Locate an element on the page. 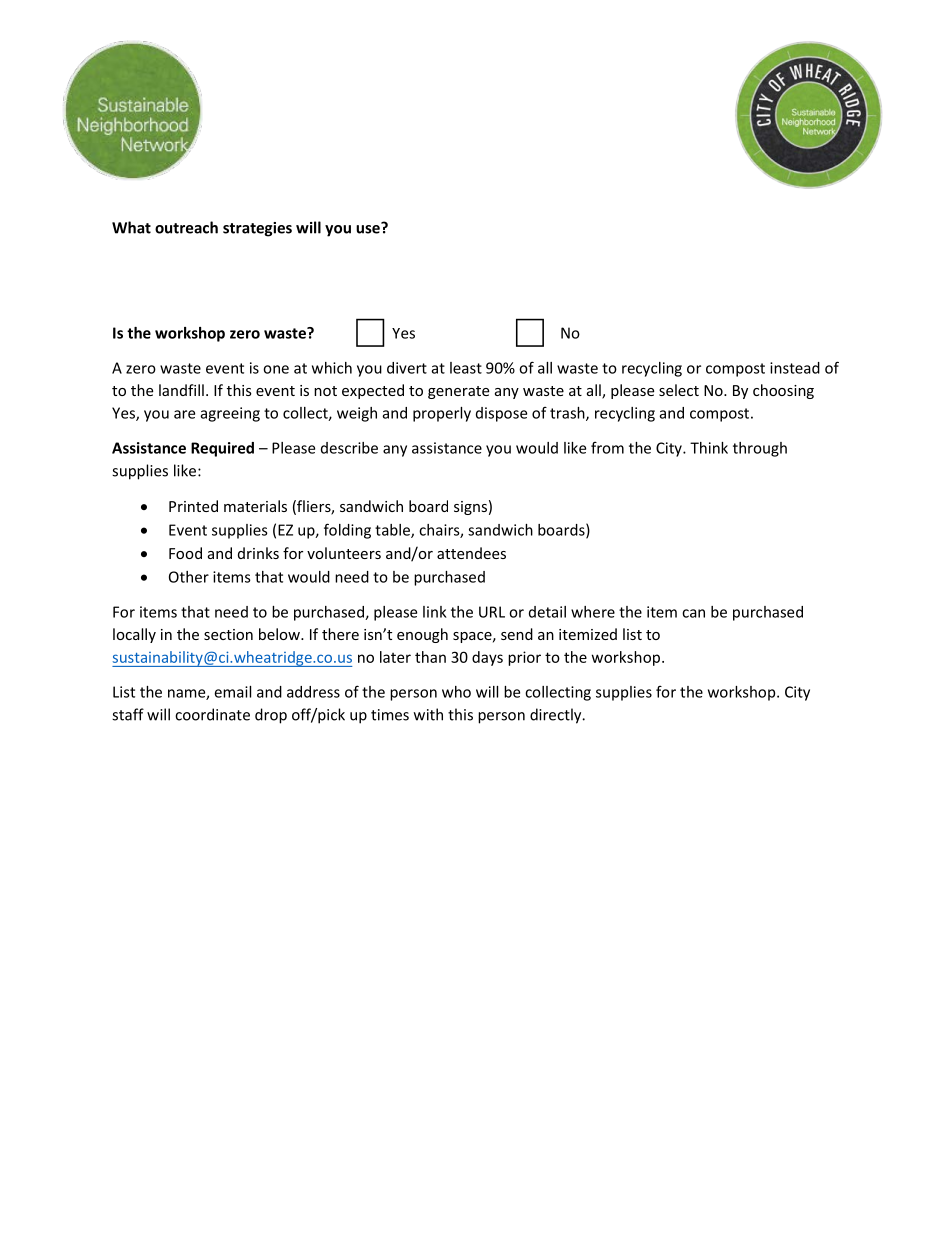  select is located at coordinates (679, 390).
